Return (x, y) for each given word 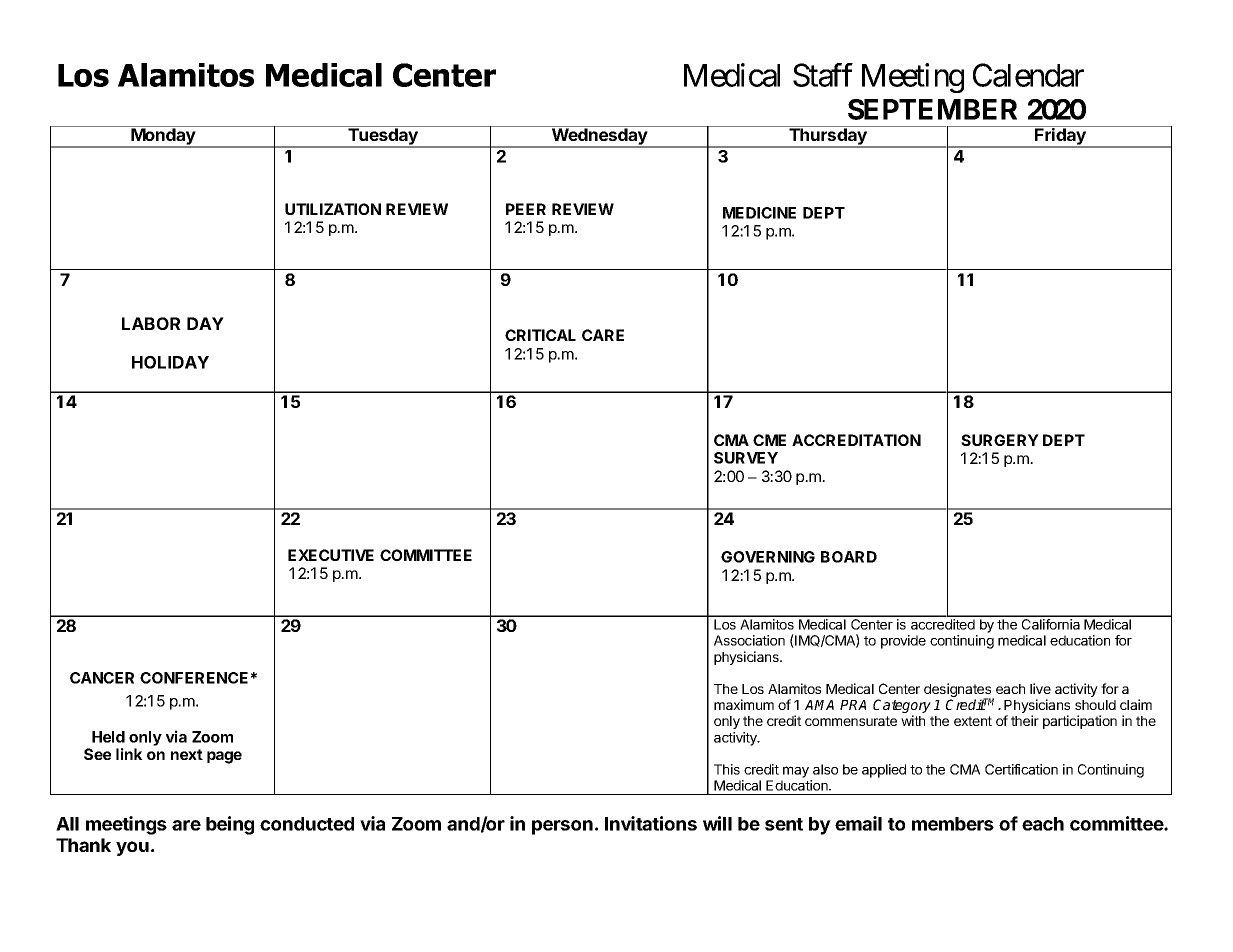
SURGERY (1000, 440)
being (230, 825)
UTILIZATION (333, 209)
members (953, 824)
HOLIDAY (170, 362)
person (562, 827)
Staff (823, 75)
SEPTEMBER (932, 109)
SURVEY (746, 458)
